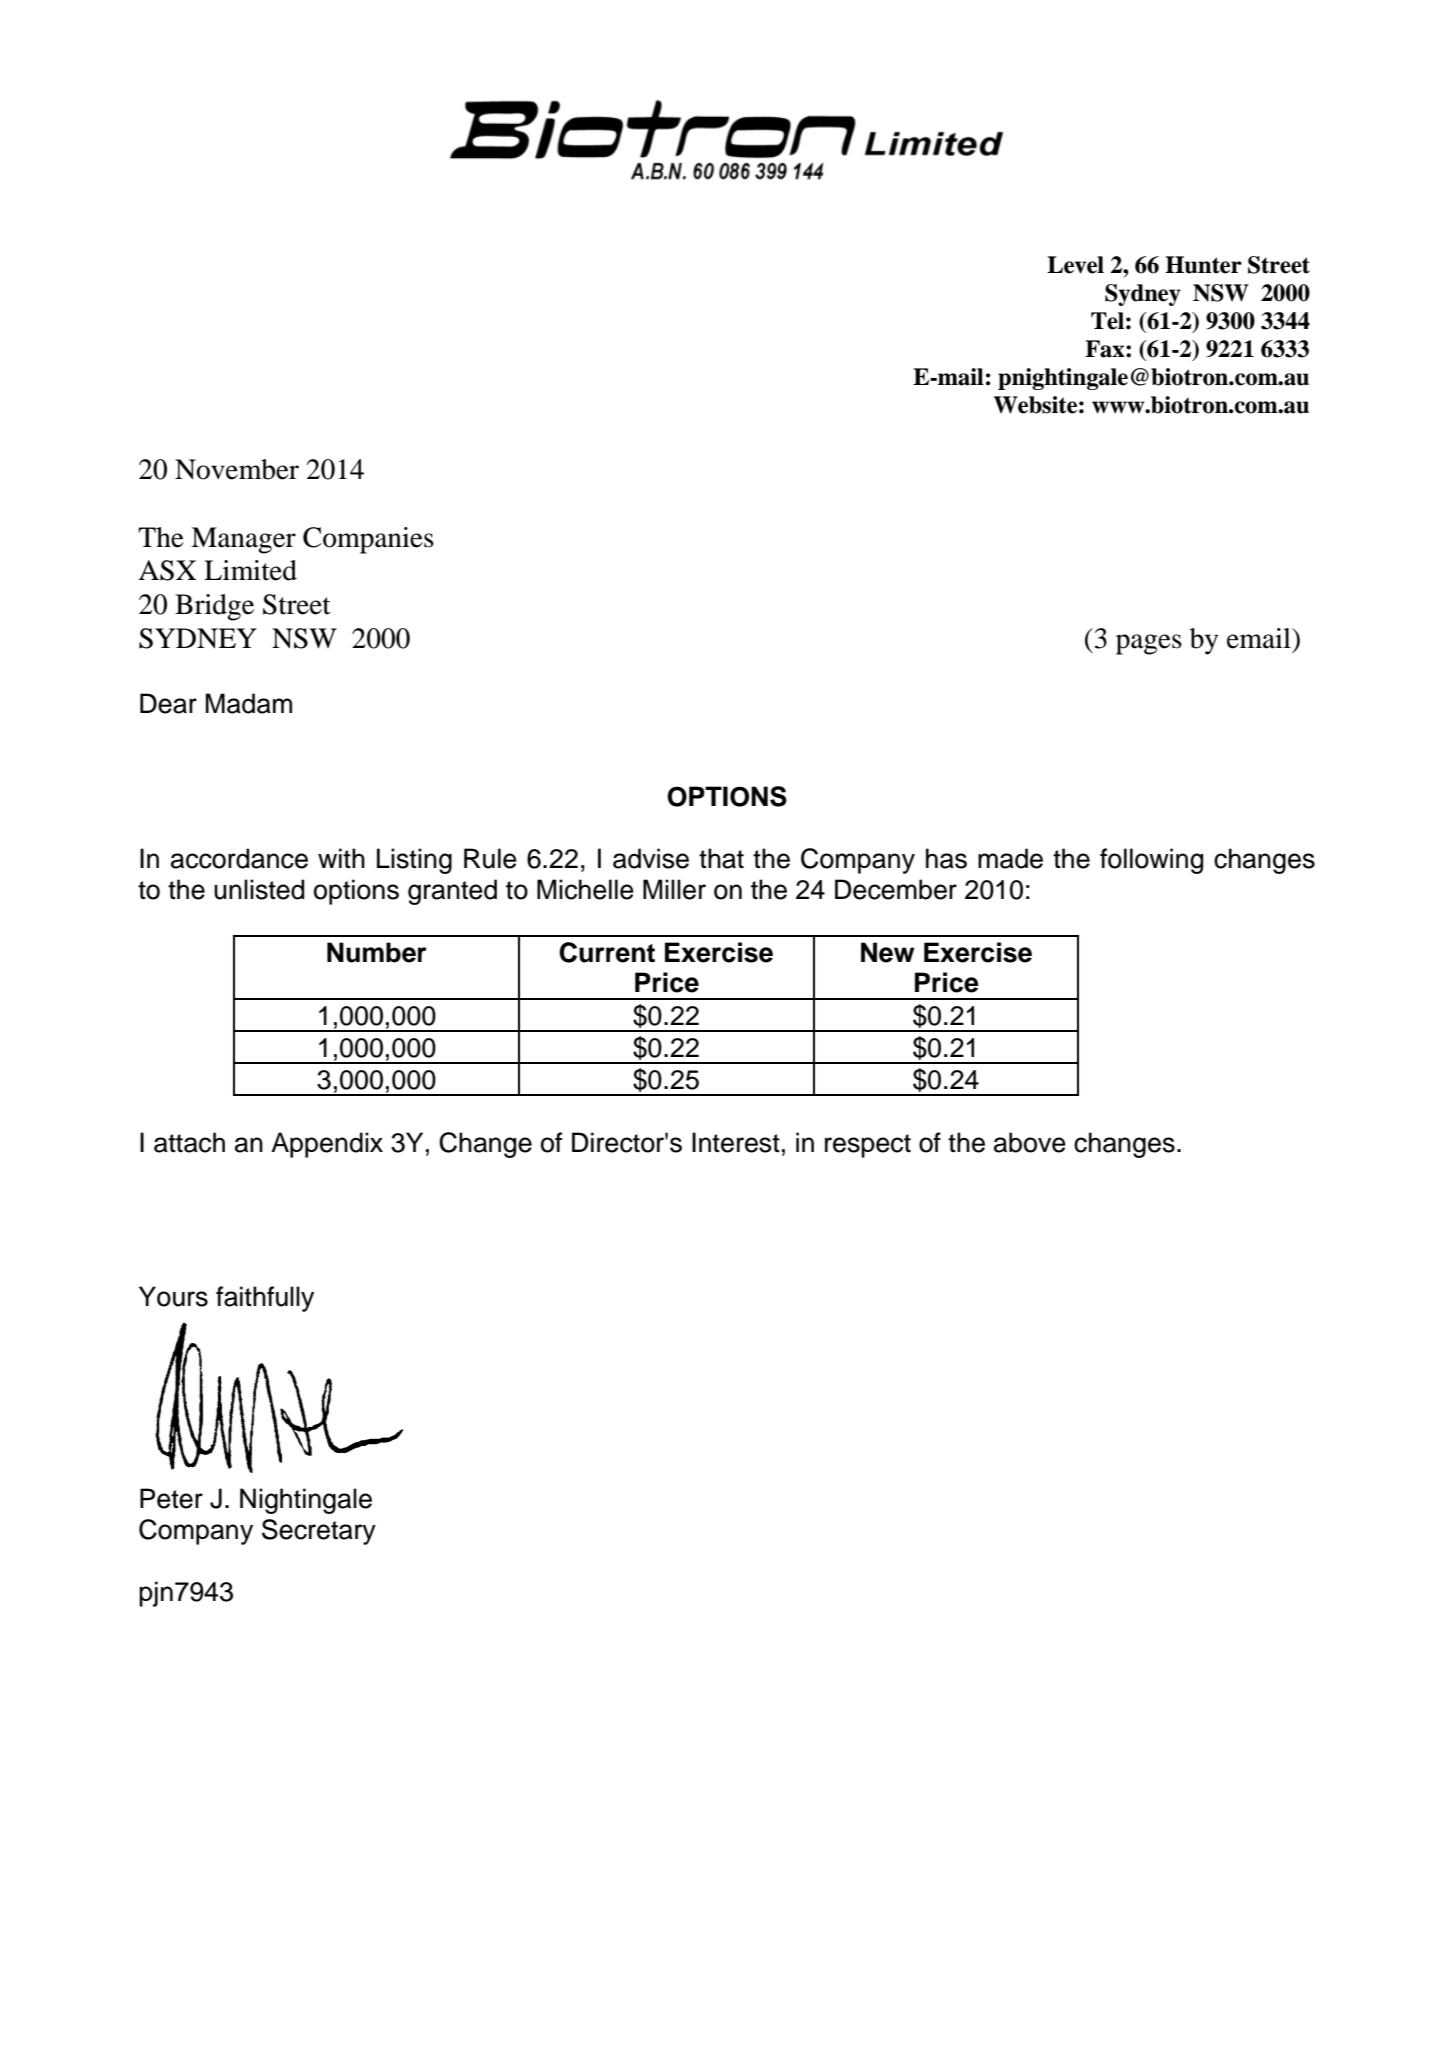  What do you see at coordinates (1075, 265) in the screenshot?
I see `Level` at bounding box center [1075, 265].
